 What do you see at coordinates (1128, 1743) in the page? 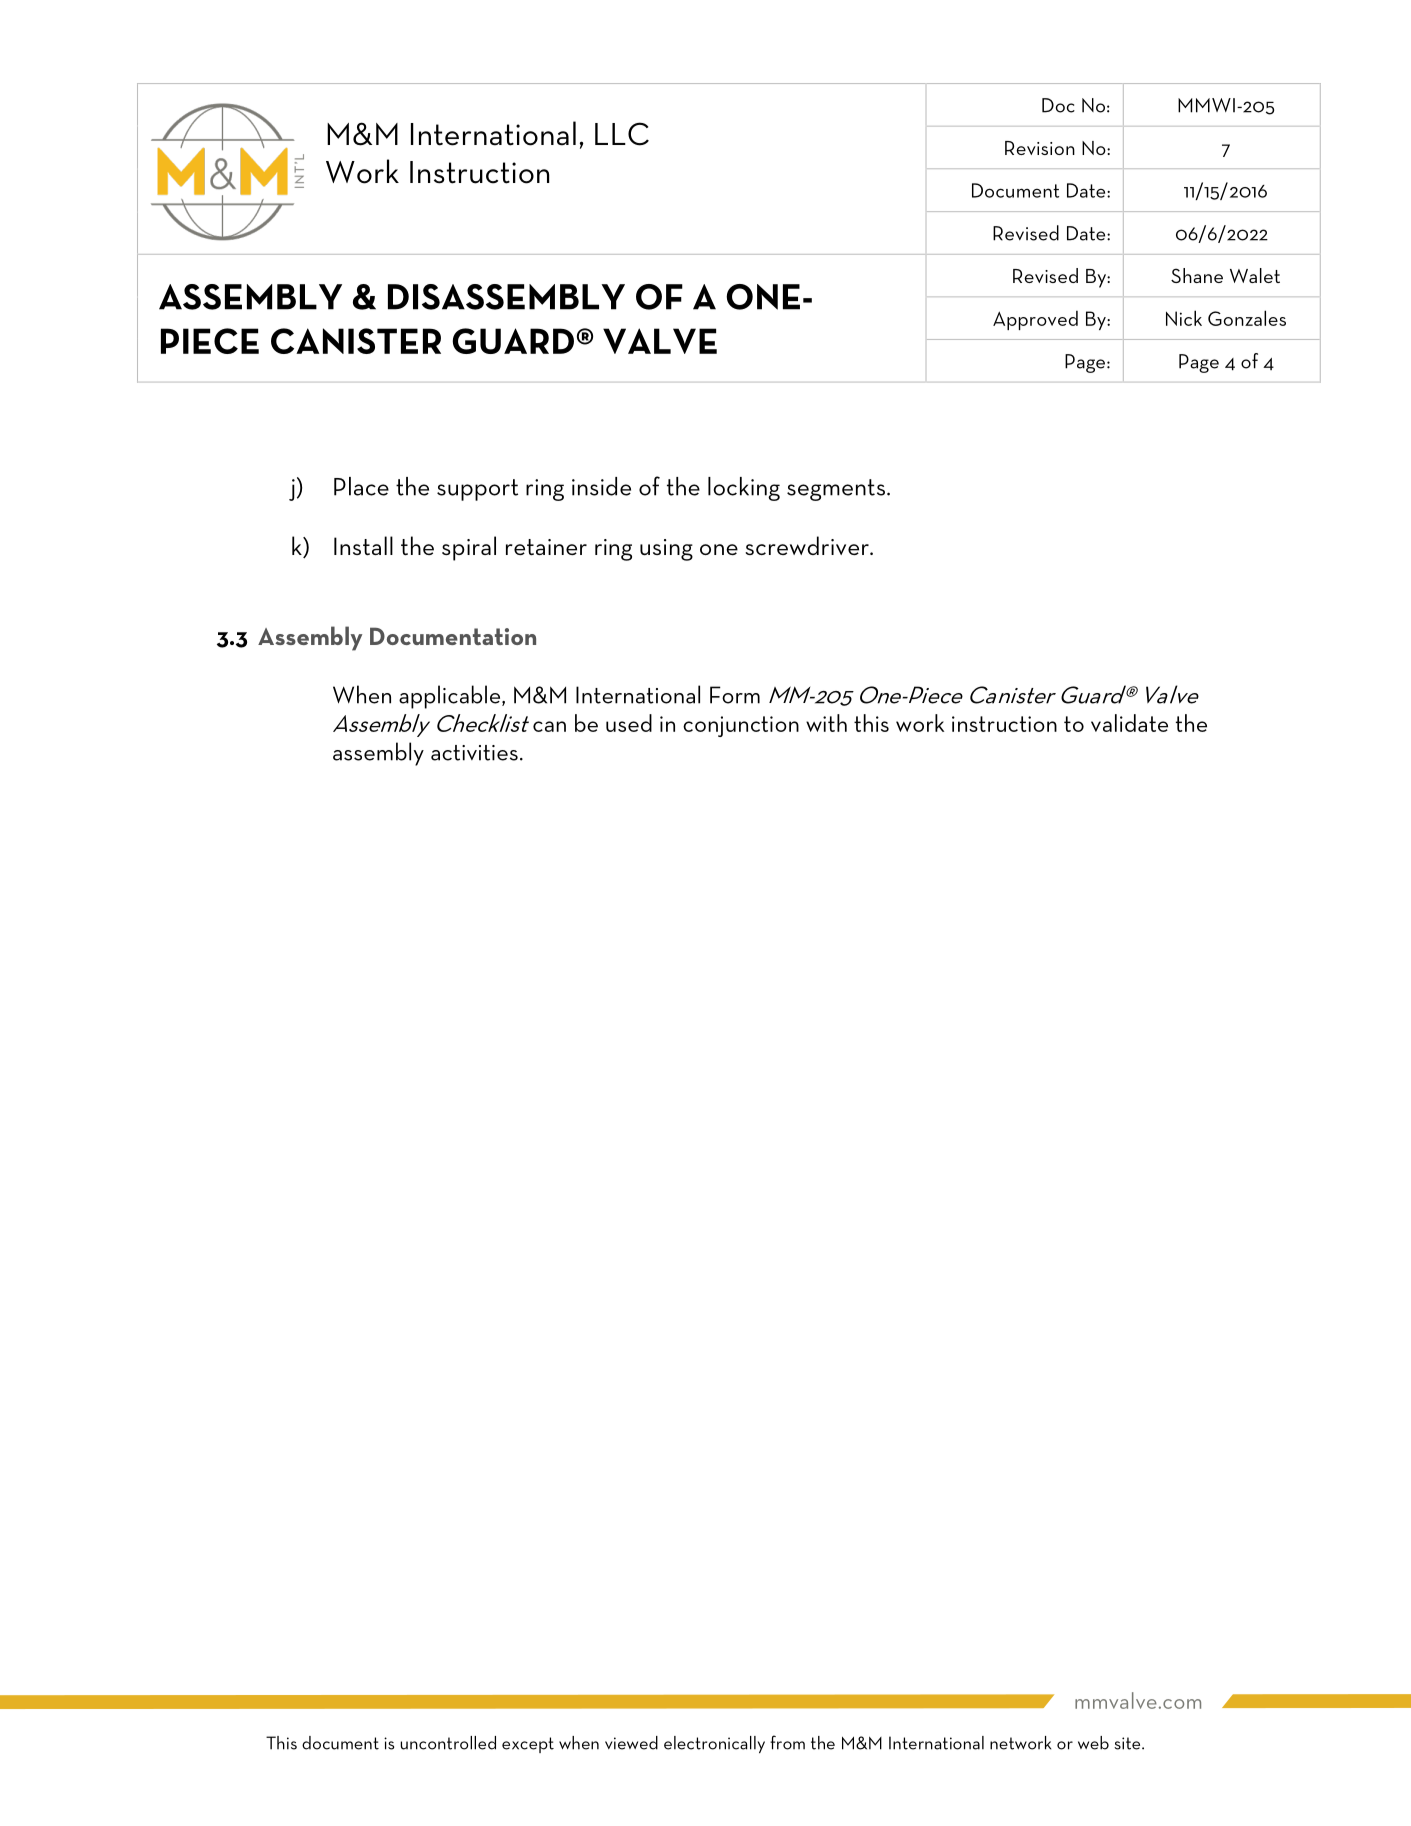
I see `site` at bounding box center [1128, 1743].
